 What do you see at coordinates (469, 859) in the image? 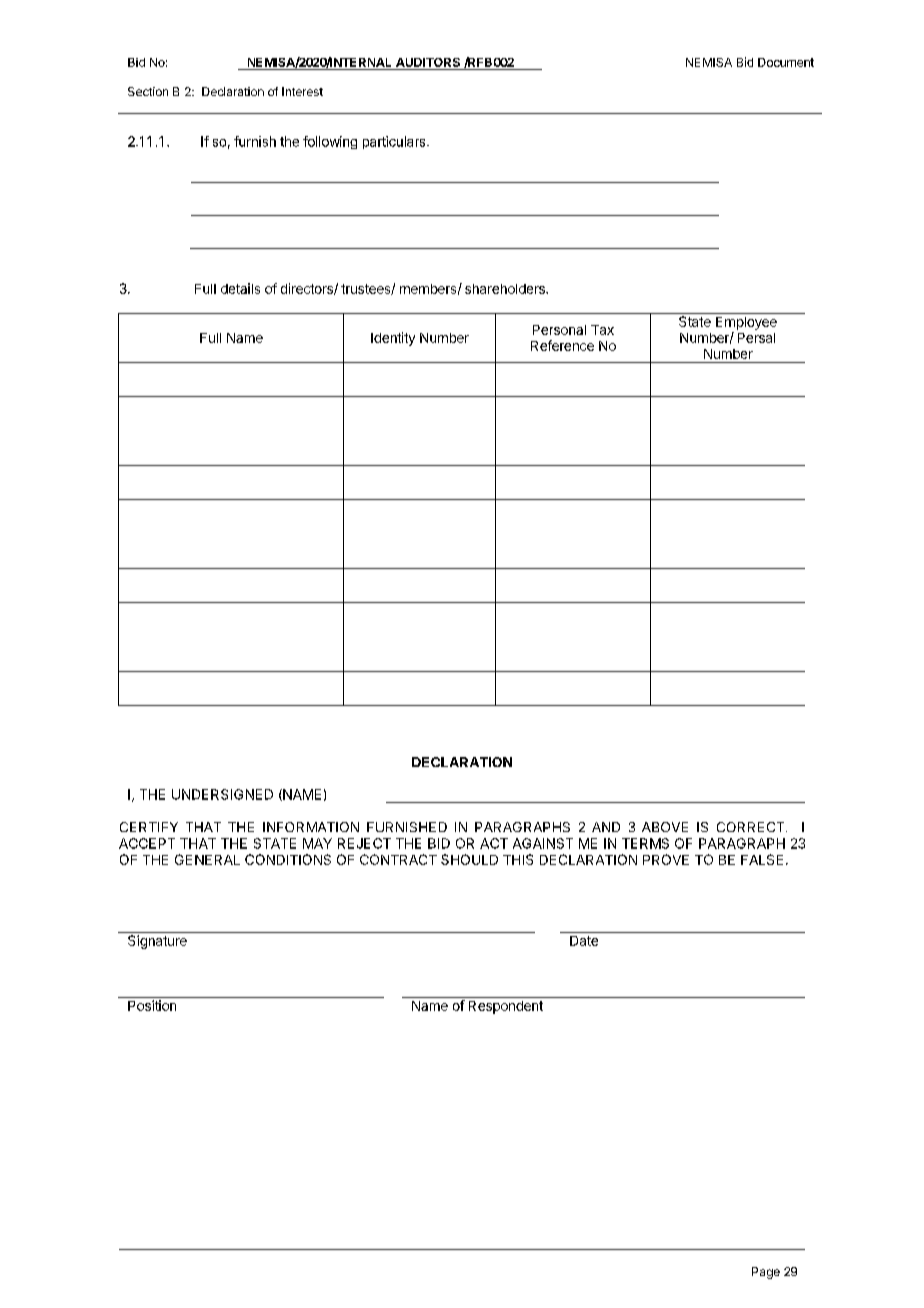
I see `SHOULD` at bounding box center [469, 859].
